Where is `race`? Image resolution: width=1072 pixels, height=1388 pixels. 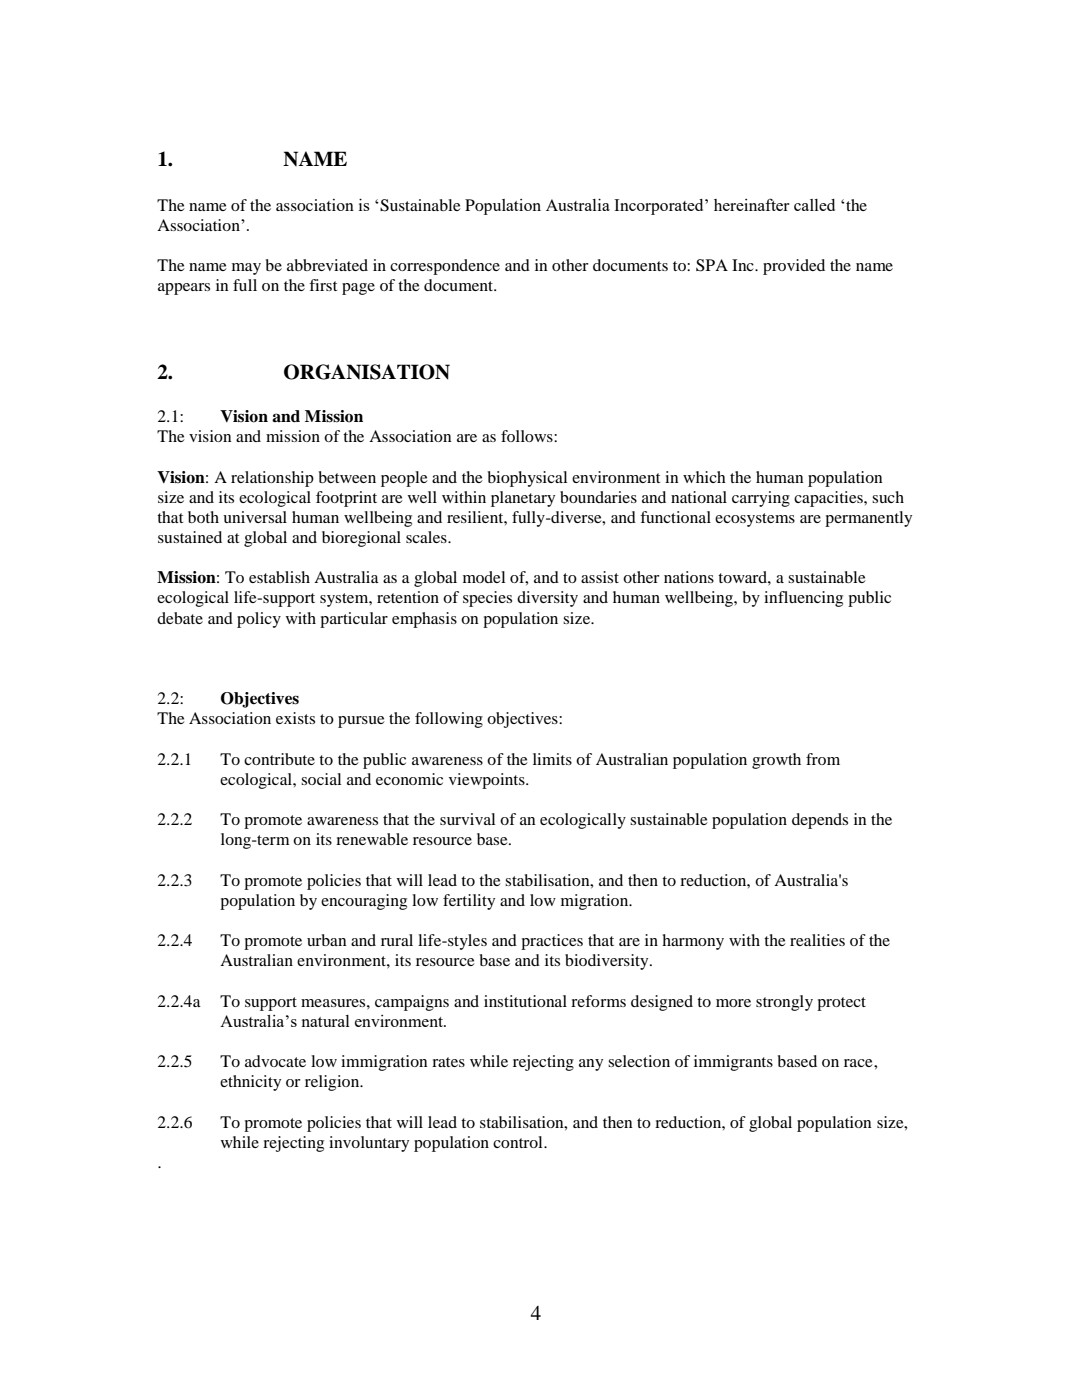
race is located at coordinates (859, 1063).
